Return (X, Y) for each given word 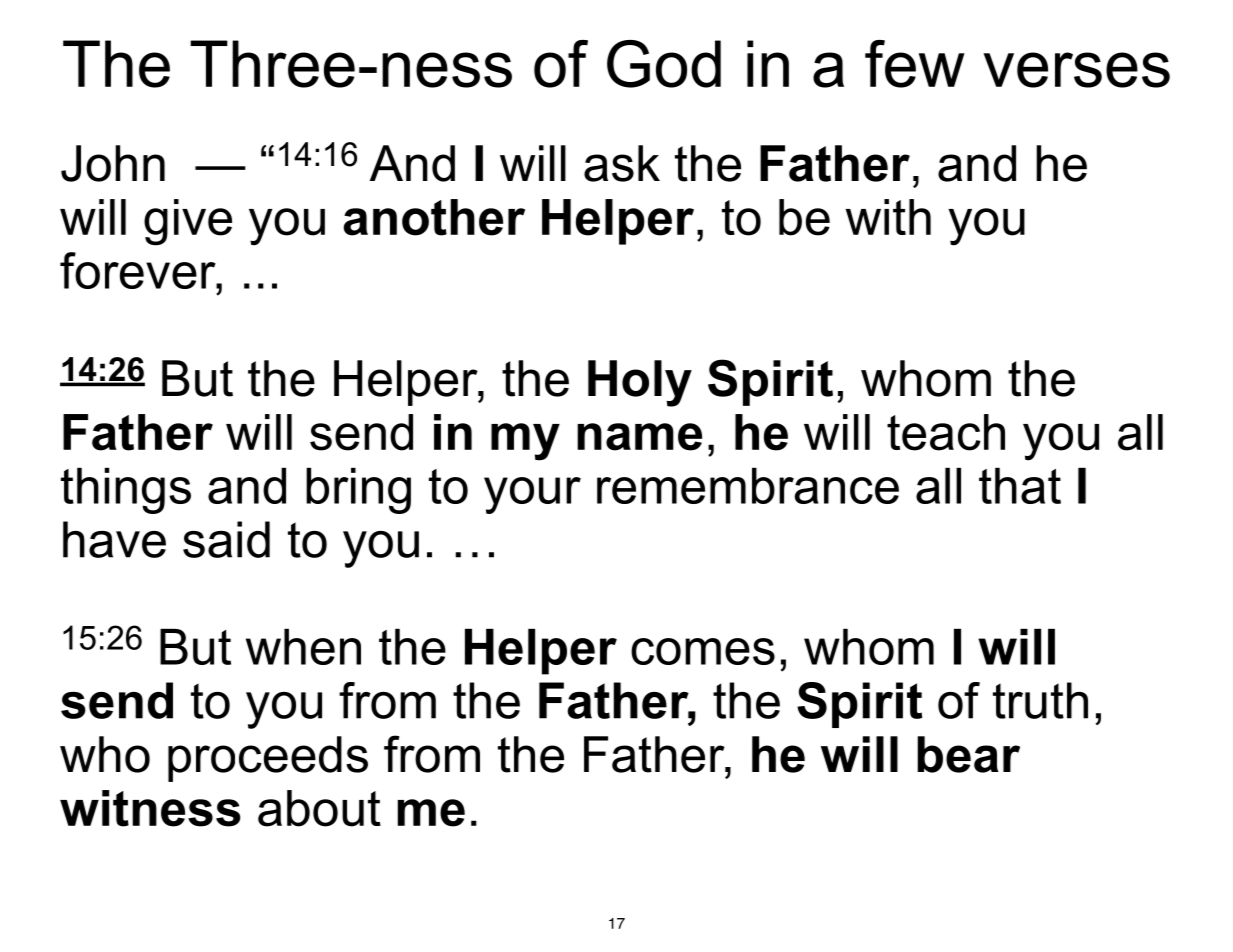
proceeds (268, 759)
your (532, 495)
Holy (640, 383)
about (319, 808)
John (113, 163)
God (664, 64)
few (915, 64)
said (226, 539)
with (888, 217)
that (1020, 486)
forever (139, 270)
